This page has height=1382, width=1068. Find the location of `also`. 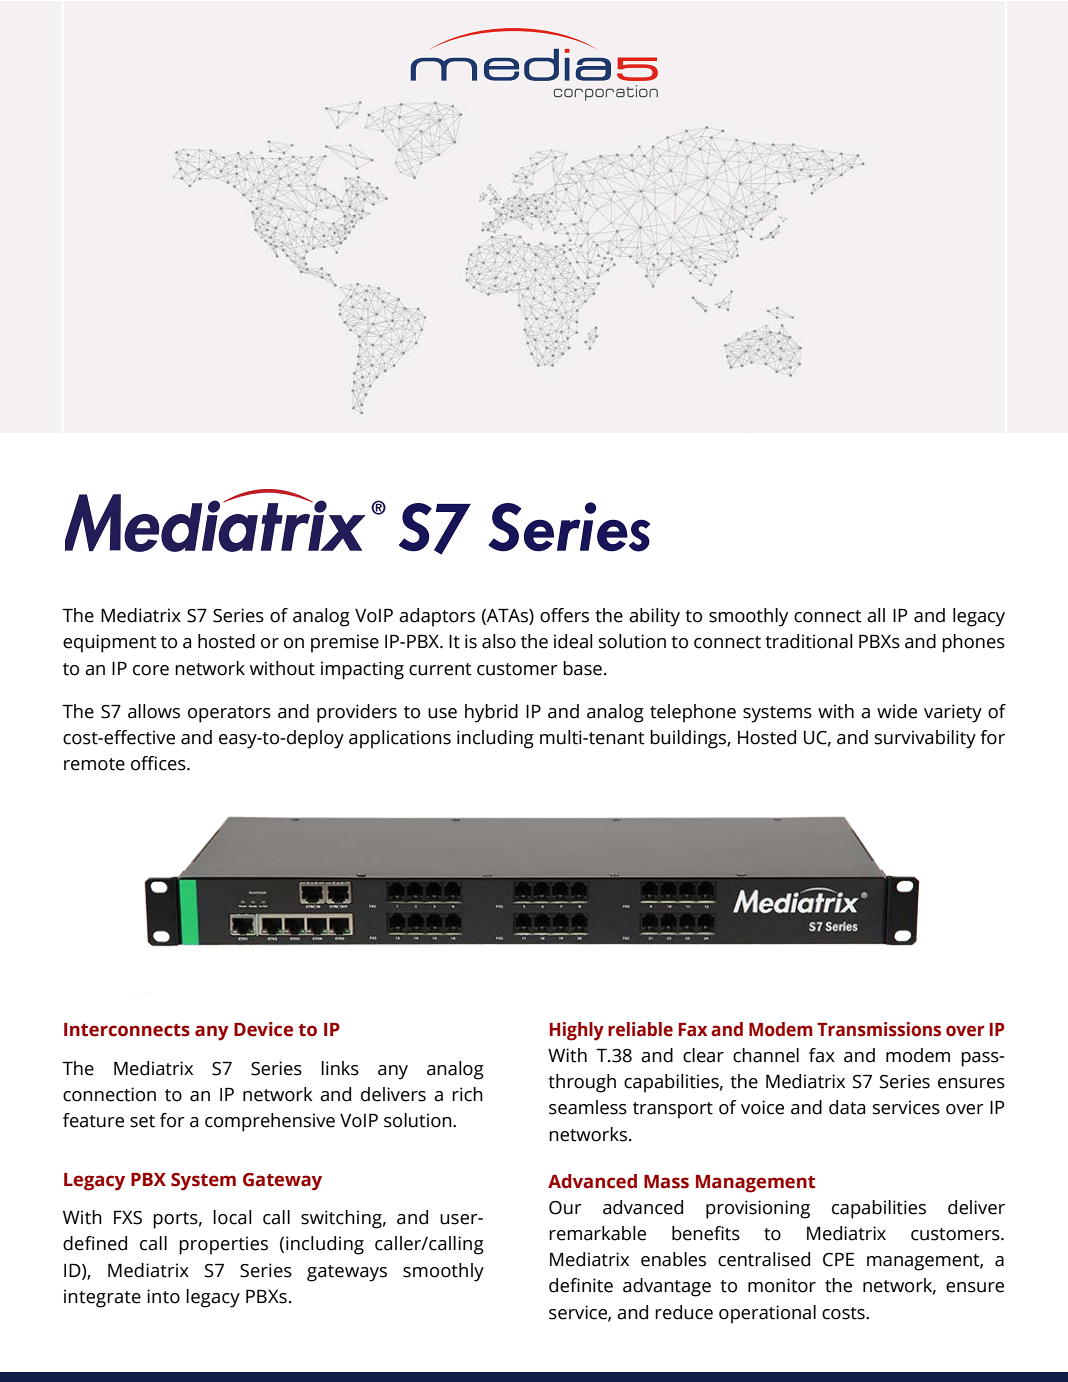

also is located at coordinates (499, 641).
